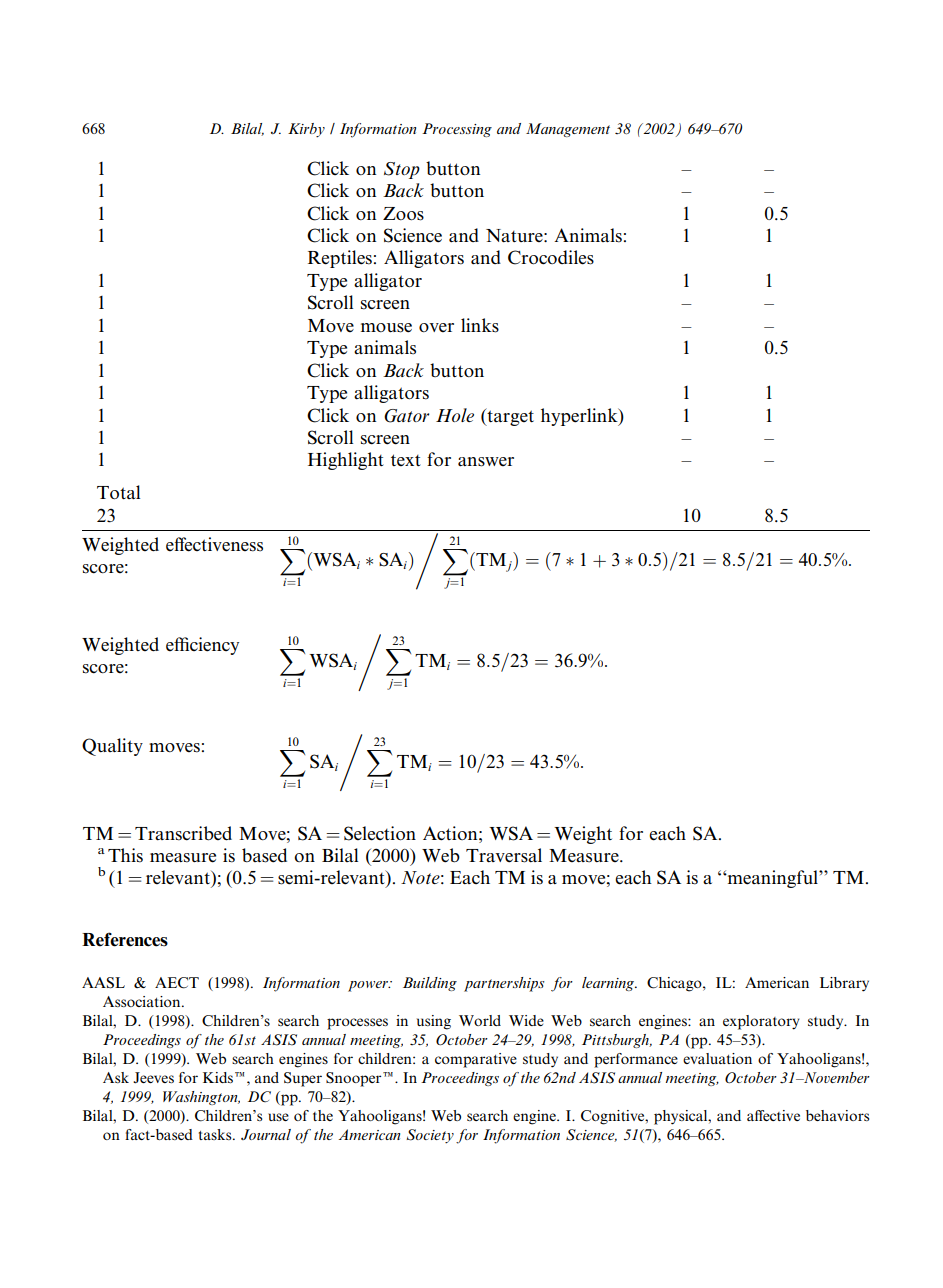 This page has height=1288, width=943. I want to click on Chicago, so click(675, 984).
